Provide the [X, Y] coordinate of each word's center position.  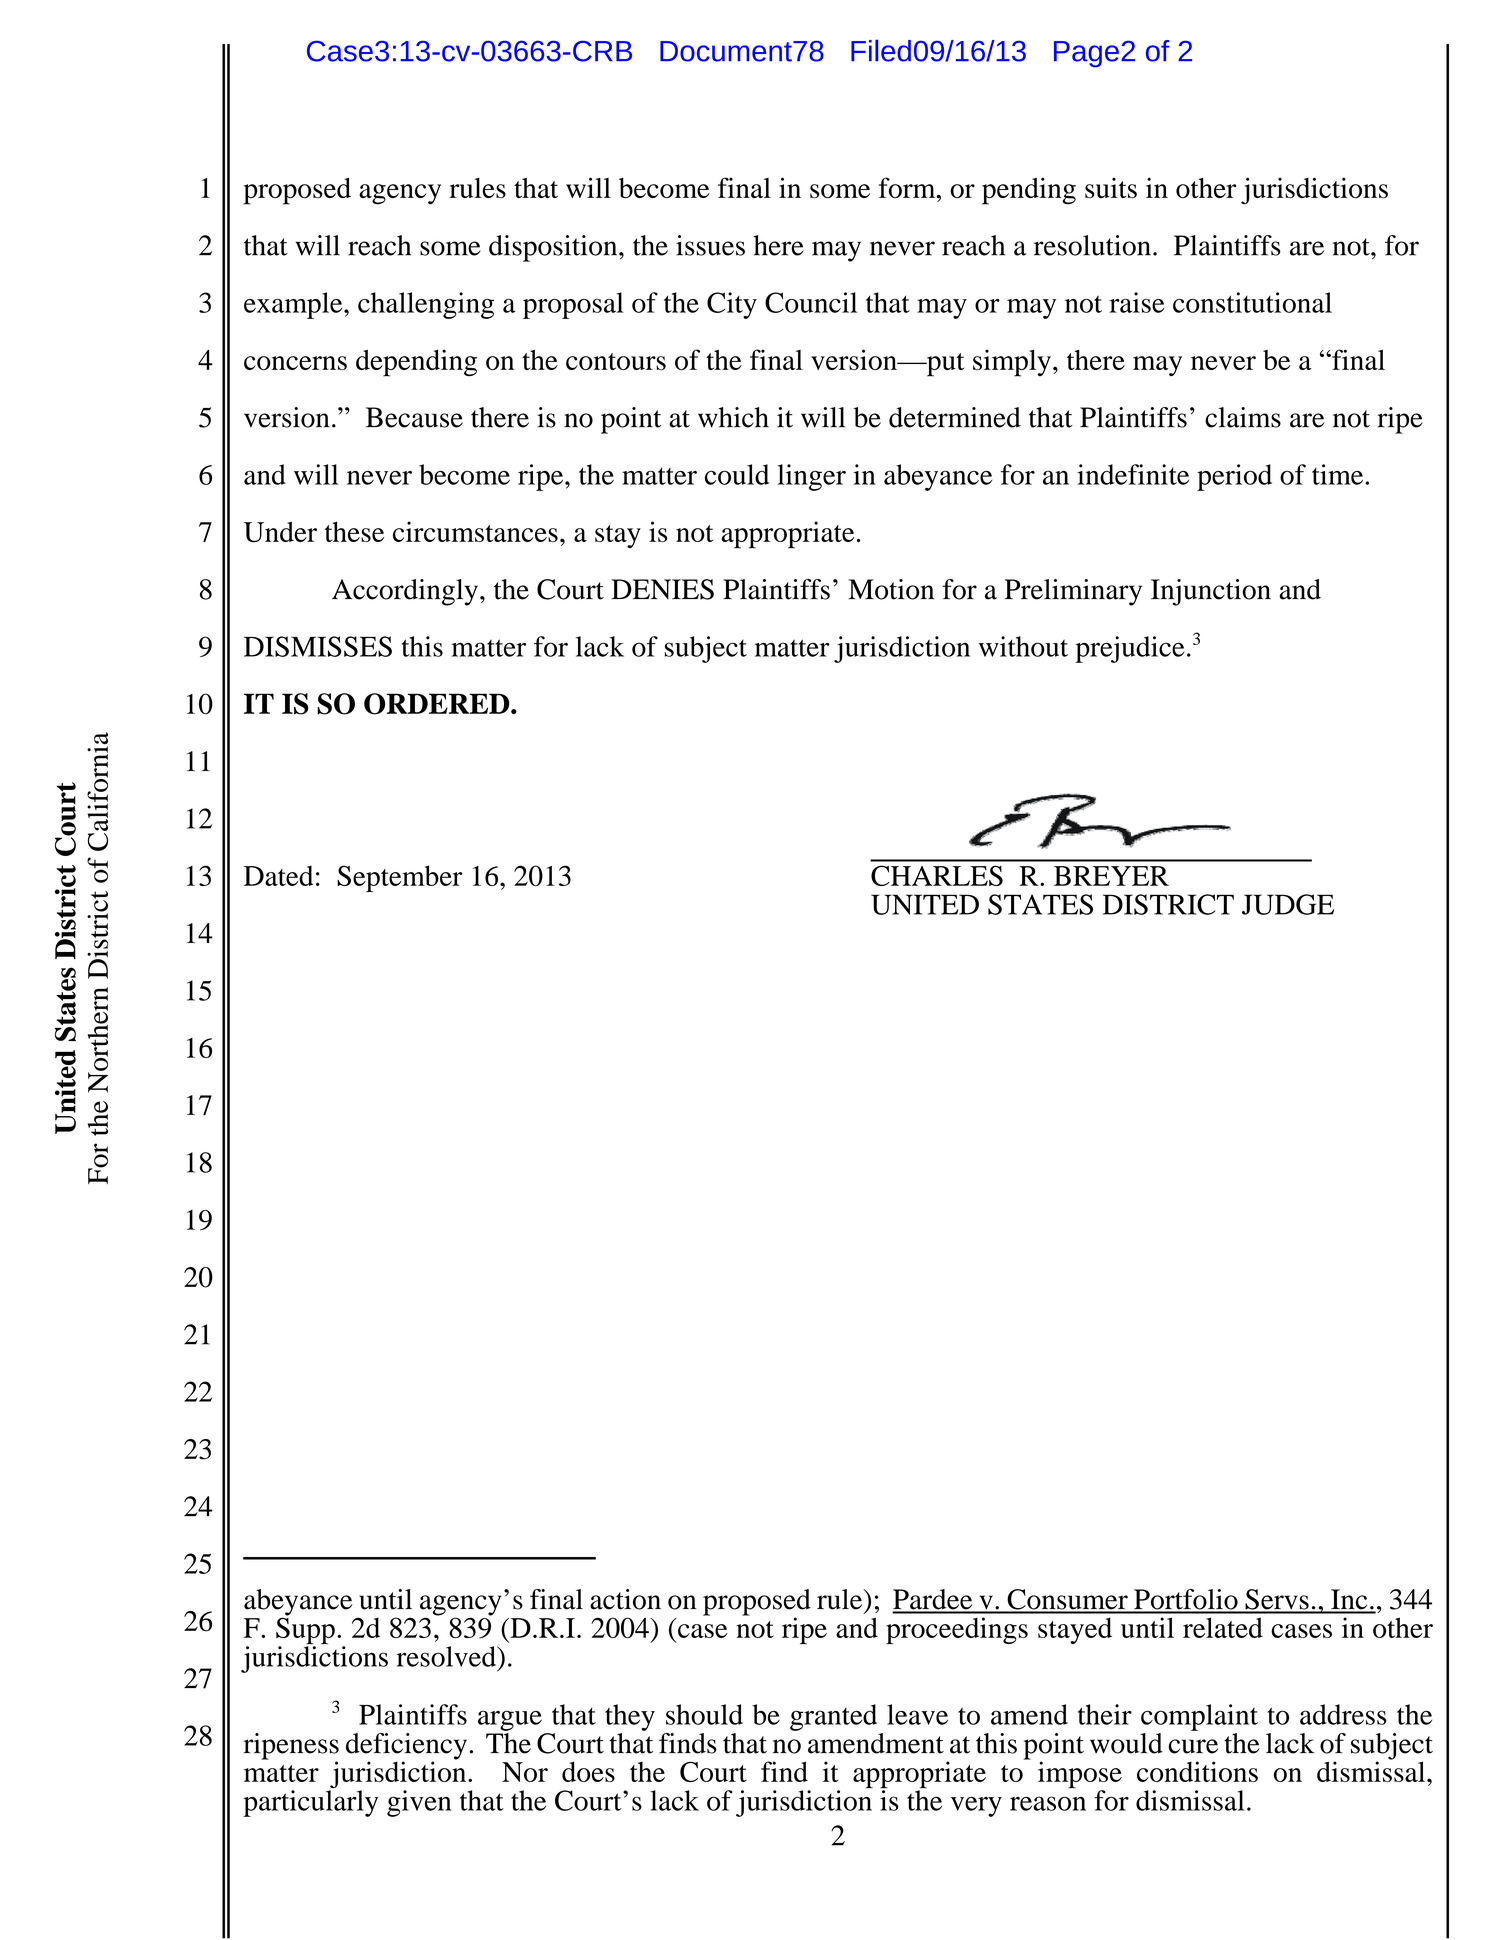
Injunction [1211, 592]
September [400, 878]
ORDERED [438, 704]
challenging [426, 305]
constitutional [1252, 302]
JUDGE [1288, 904]
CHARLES [937, 875]
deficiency [406, 1747]
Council [811, 302]
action [625, 1599]
